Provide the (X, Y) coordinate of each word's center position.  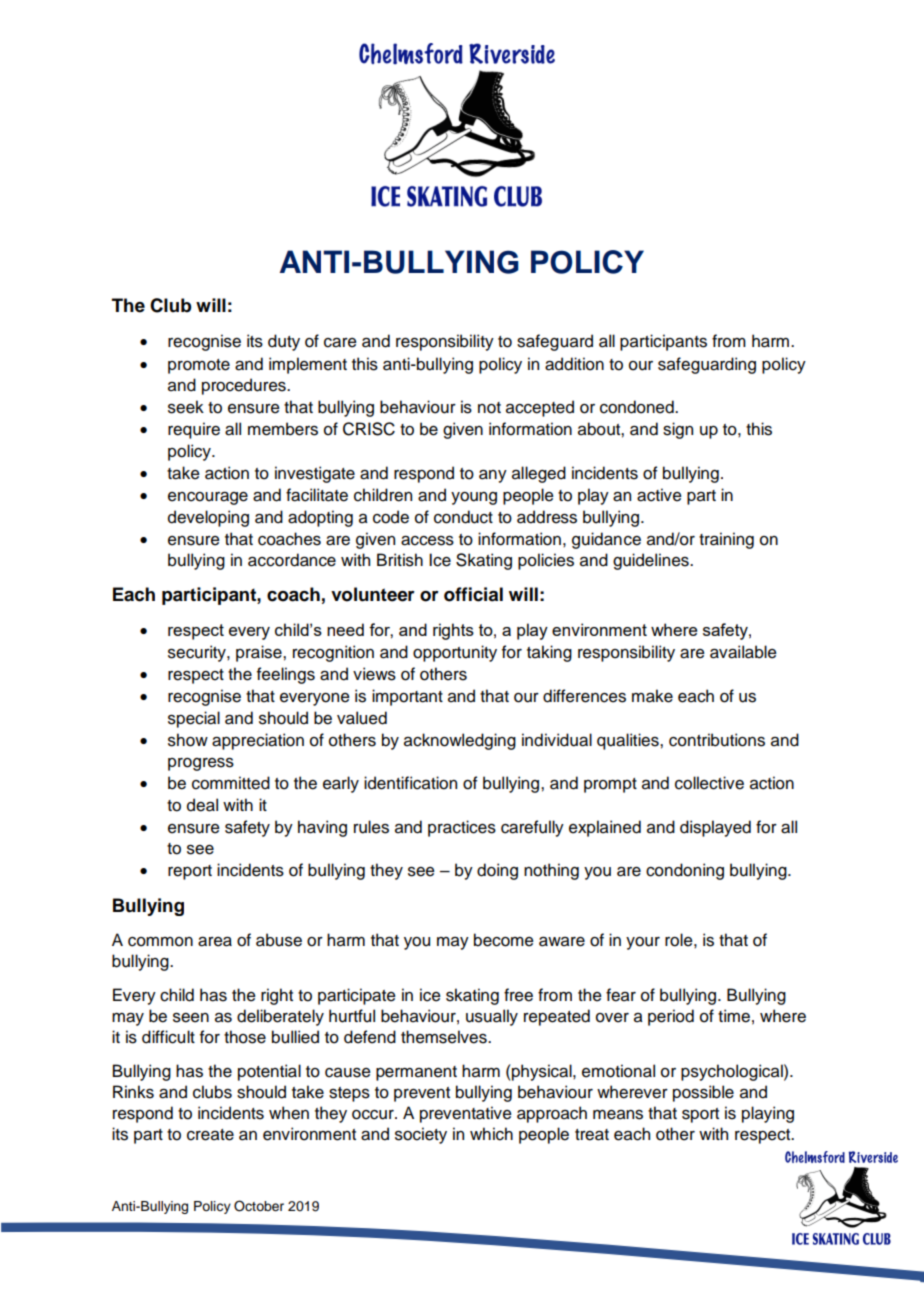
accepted (540, 408)
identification (410, 783)
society (421, 1135)
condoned (638, 407)
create (210, 1135)
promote (199, 366)
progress (201, 764)
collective (709, 783)
